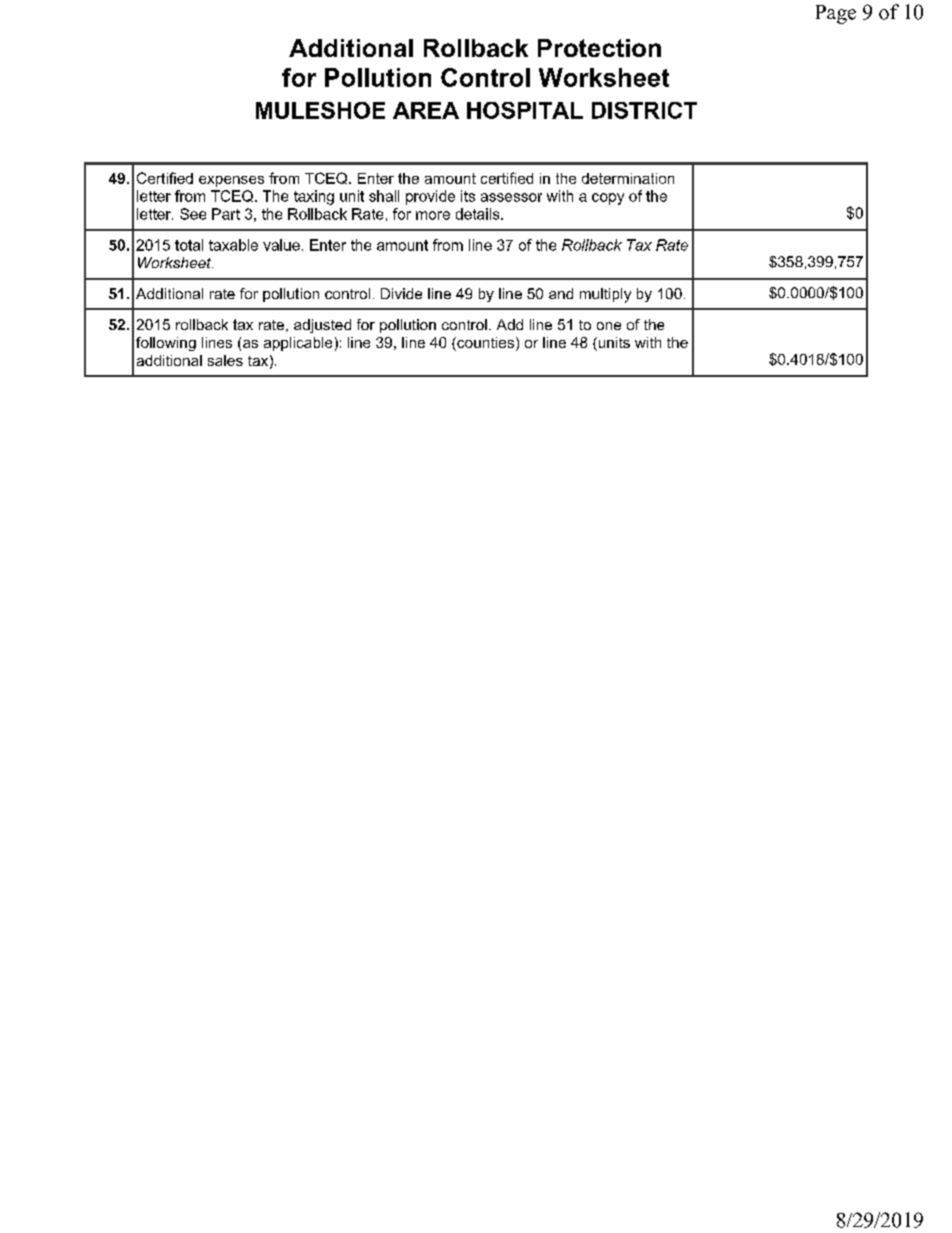 The image size is (952, 1233). Describe the element at coordinates (225, 360) in the screenshot. I see `sales` at that location.
